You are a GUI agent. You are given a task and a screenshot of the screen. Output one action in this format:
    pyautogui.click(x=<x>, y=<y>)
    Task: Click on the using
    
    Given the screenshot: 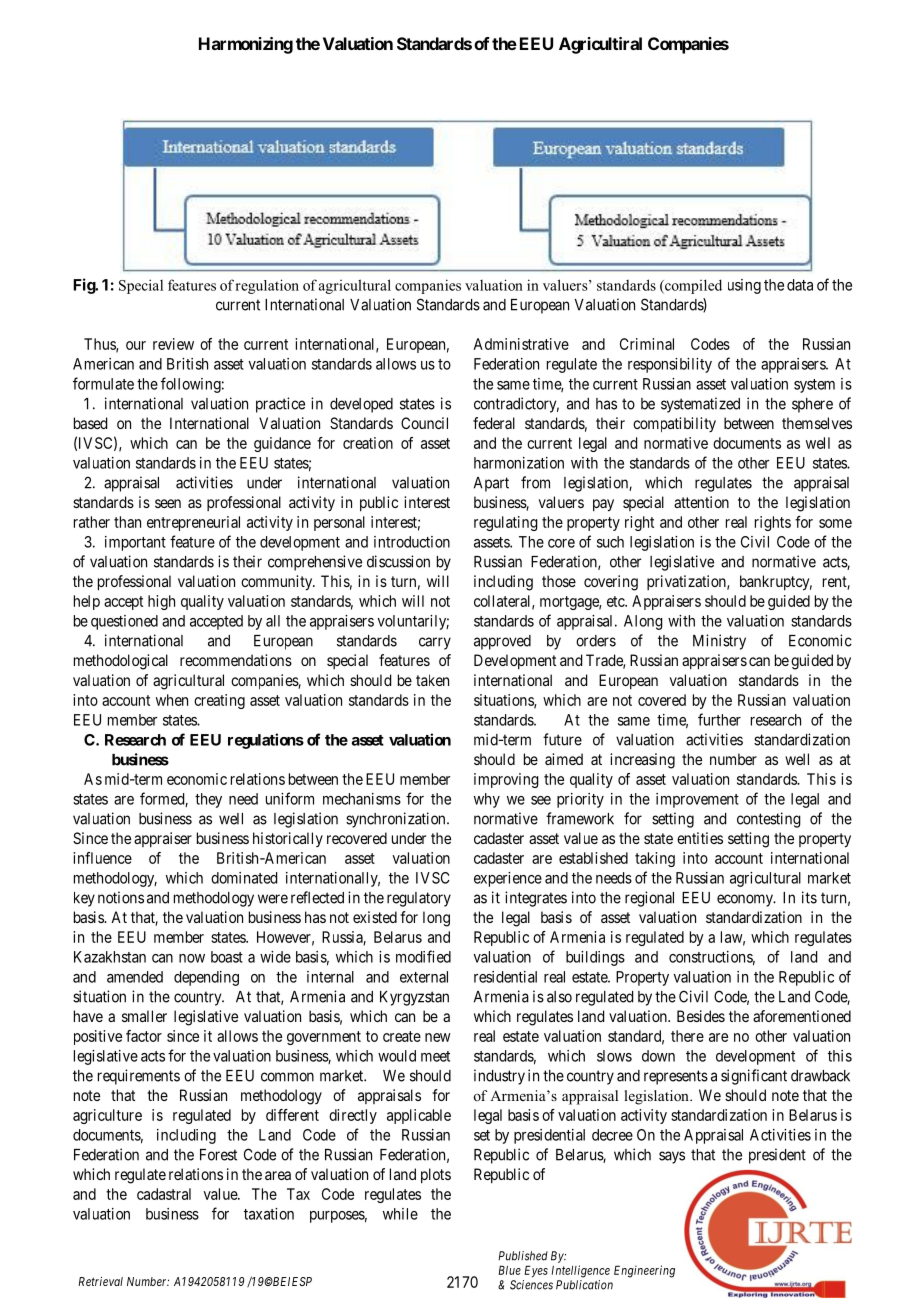 What is the action you would take?
    pyautogui.click(x=744, y=286)
